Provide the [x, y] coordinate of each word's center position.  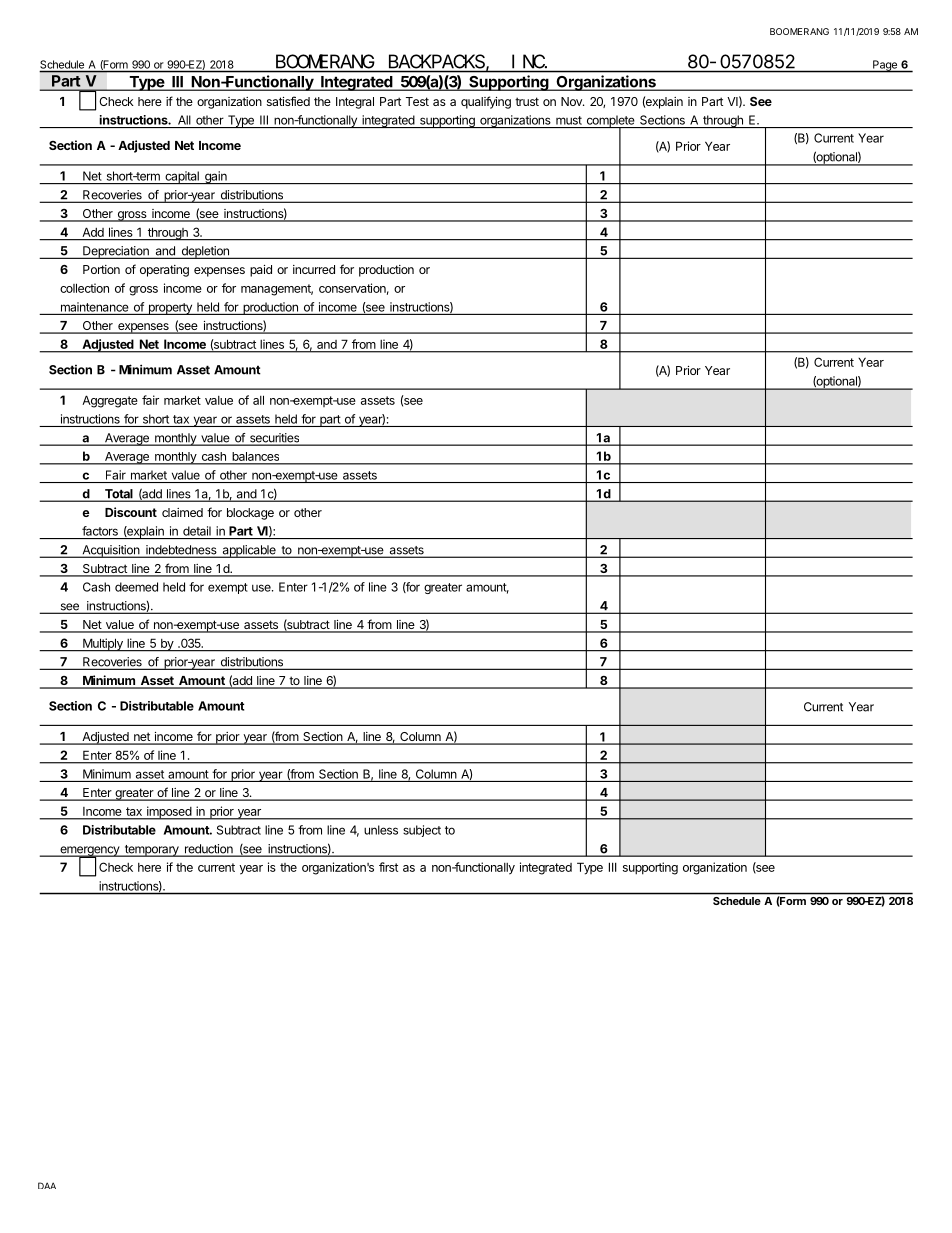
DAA [47, 1185]
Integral [355, 103]
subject [422, 831]
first [388, 867]
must [569, 120]
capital [182, 177]
